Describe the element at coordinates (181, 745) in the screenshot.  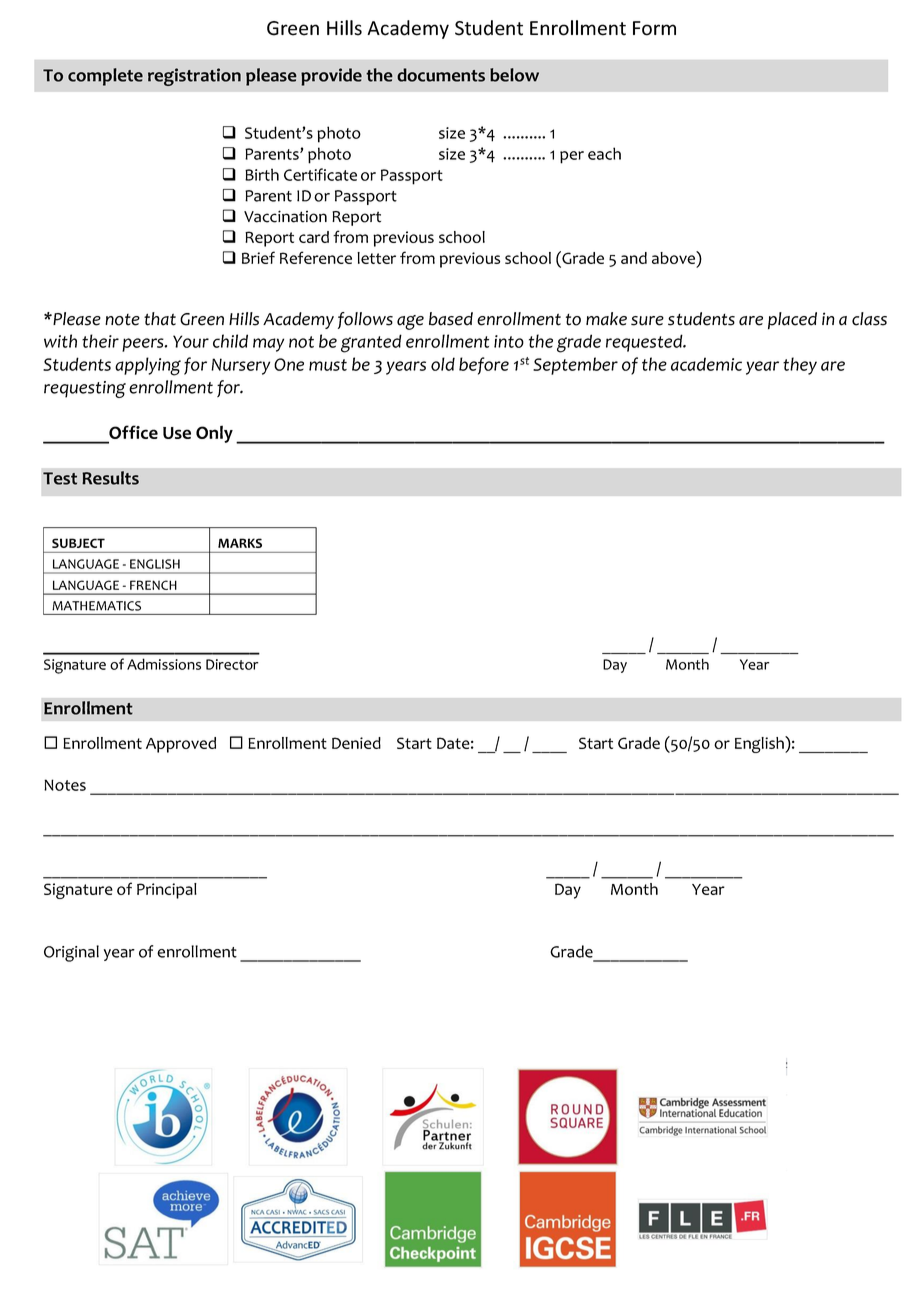
I see `Approved` at that location.
